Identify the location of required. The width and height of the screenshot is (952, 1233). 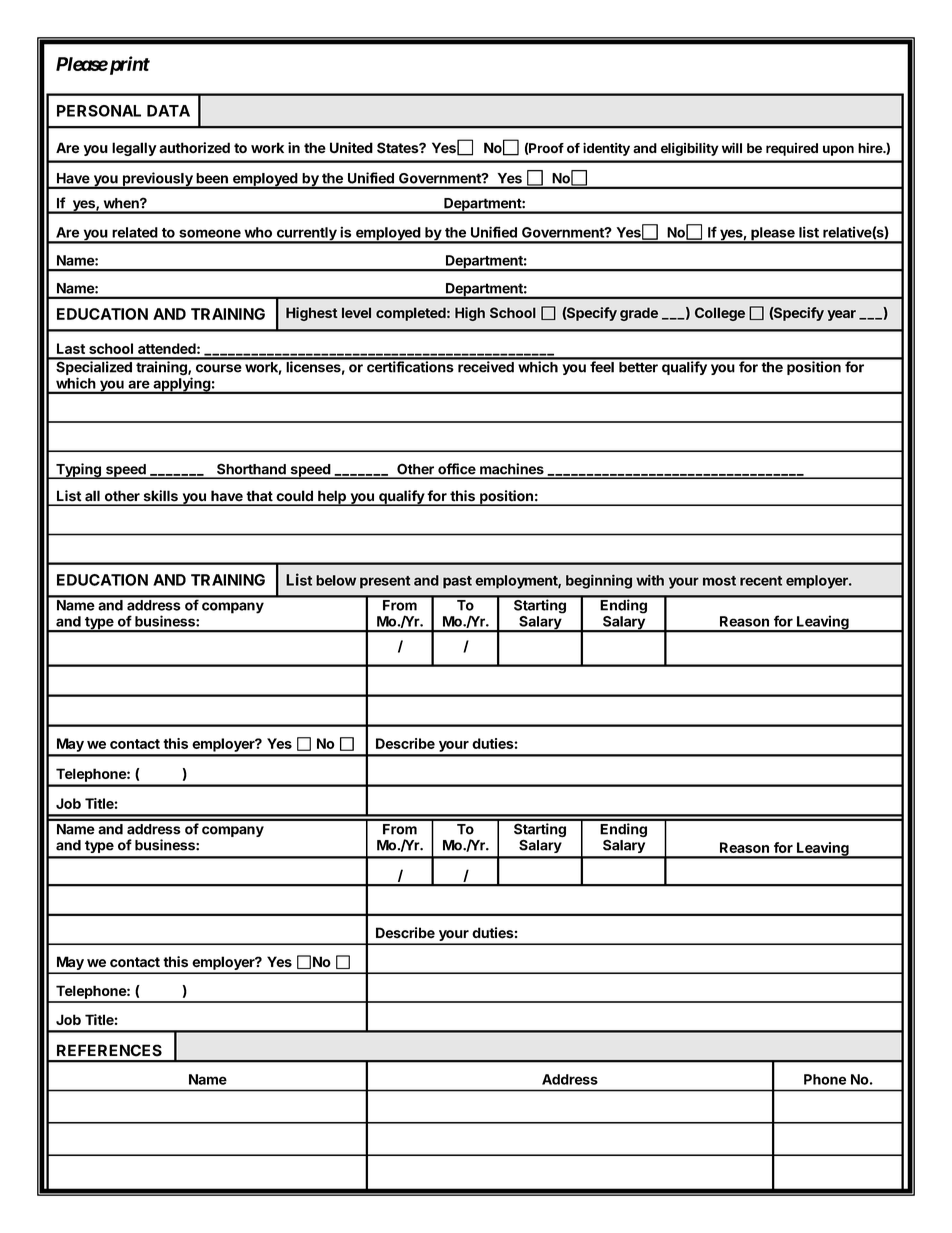
(792, 149).
